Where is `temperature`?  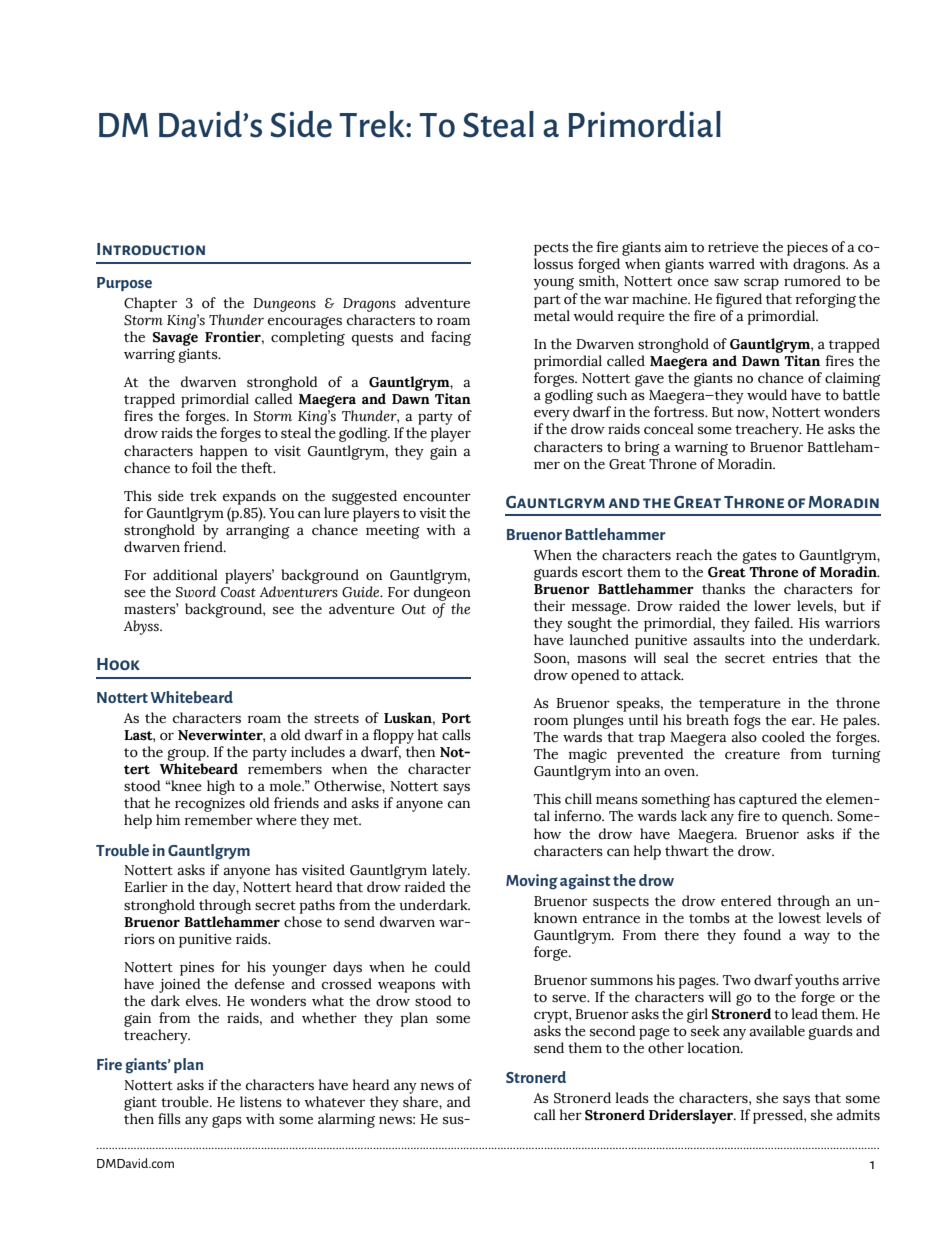
temperature is located at coordinates (740, 705).
